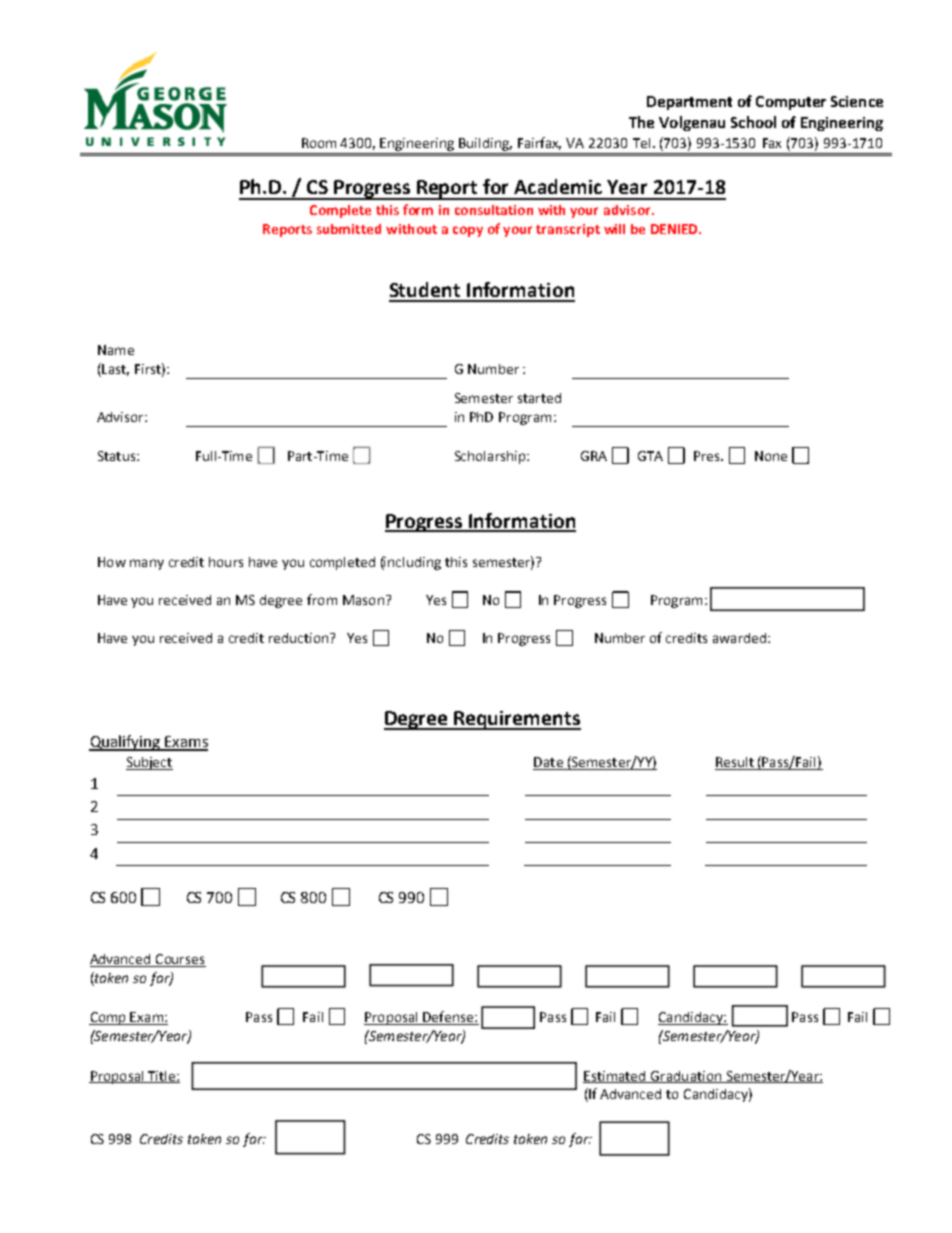  What do you see at coordinates (180, 960) in the screenshot?
I see `Courses` at bounding box center [180, 960].
